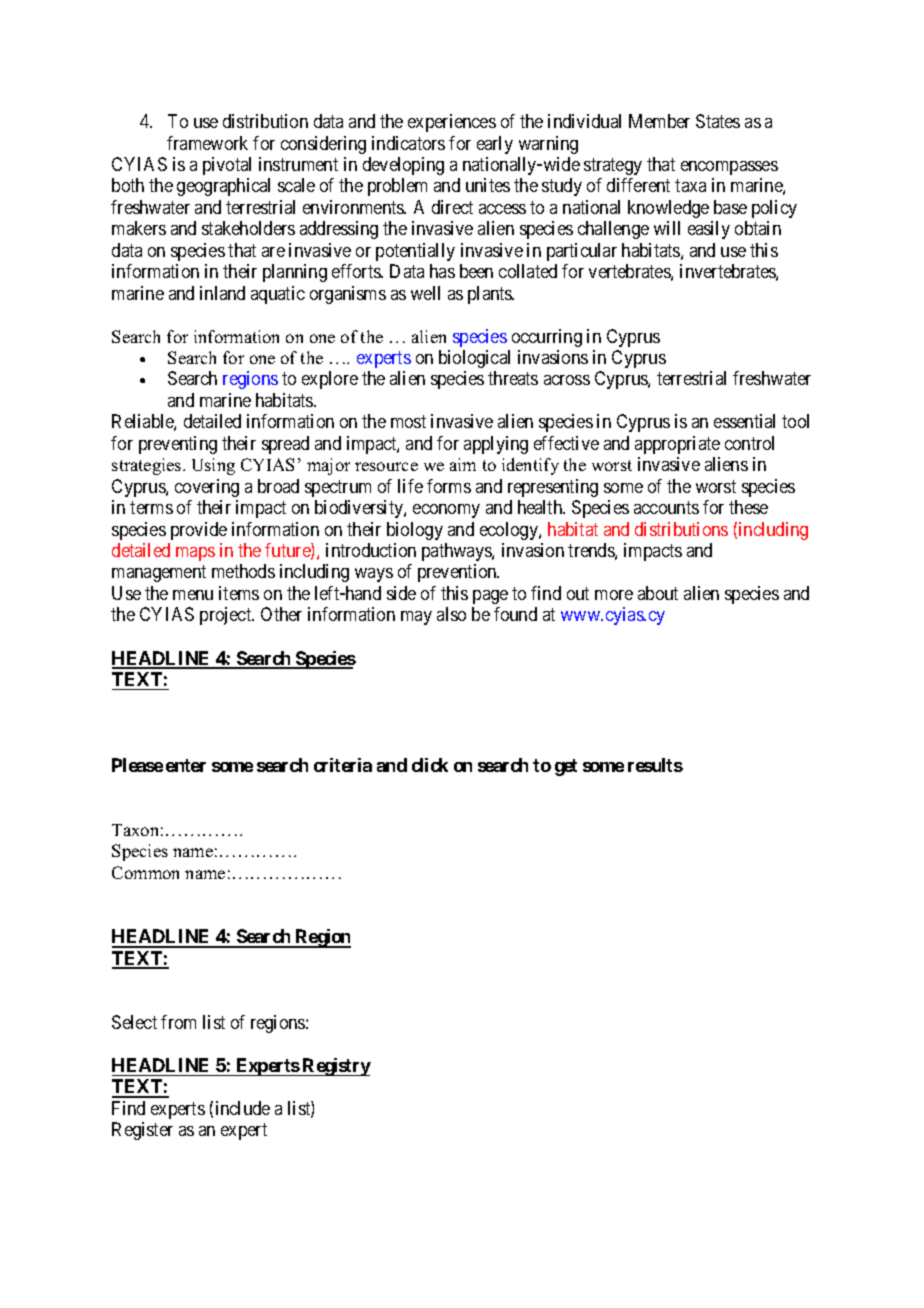 The width and height of the document is (924, 1308). I want to click on biological, so click(474, 359).
